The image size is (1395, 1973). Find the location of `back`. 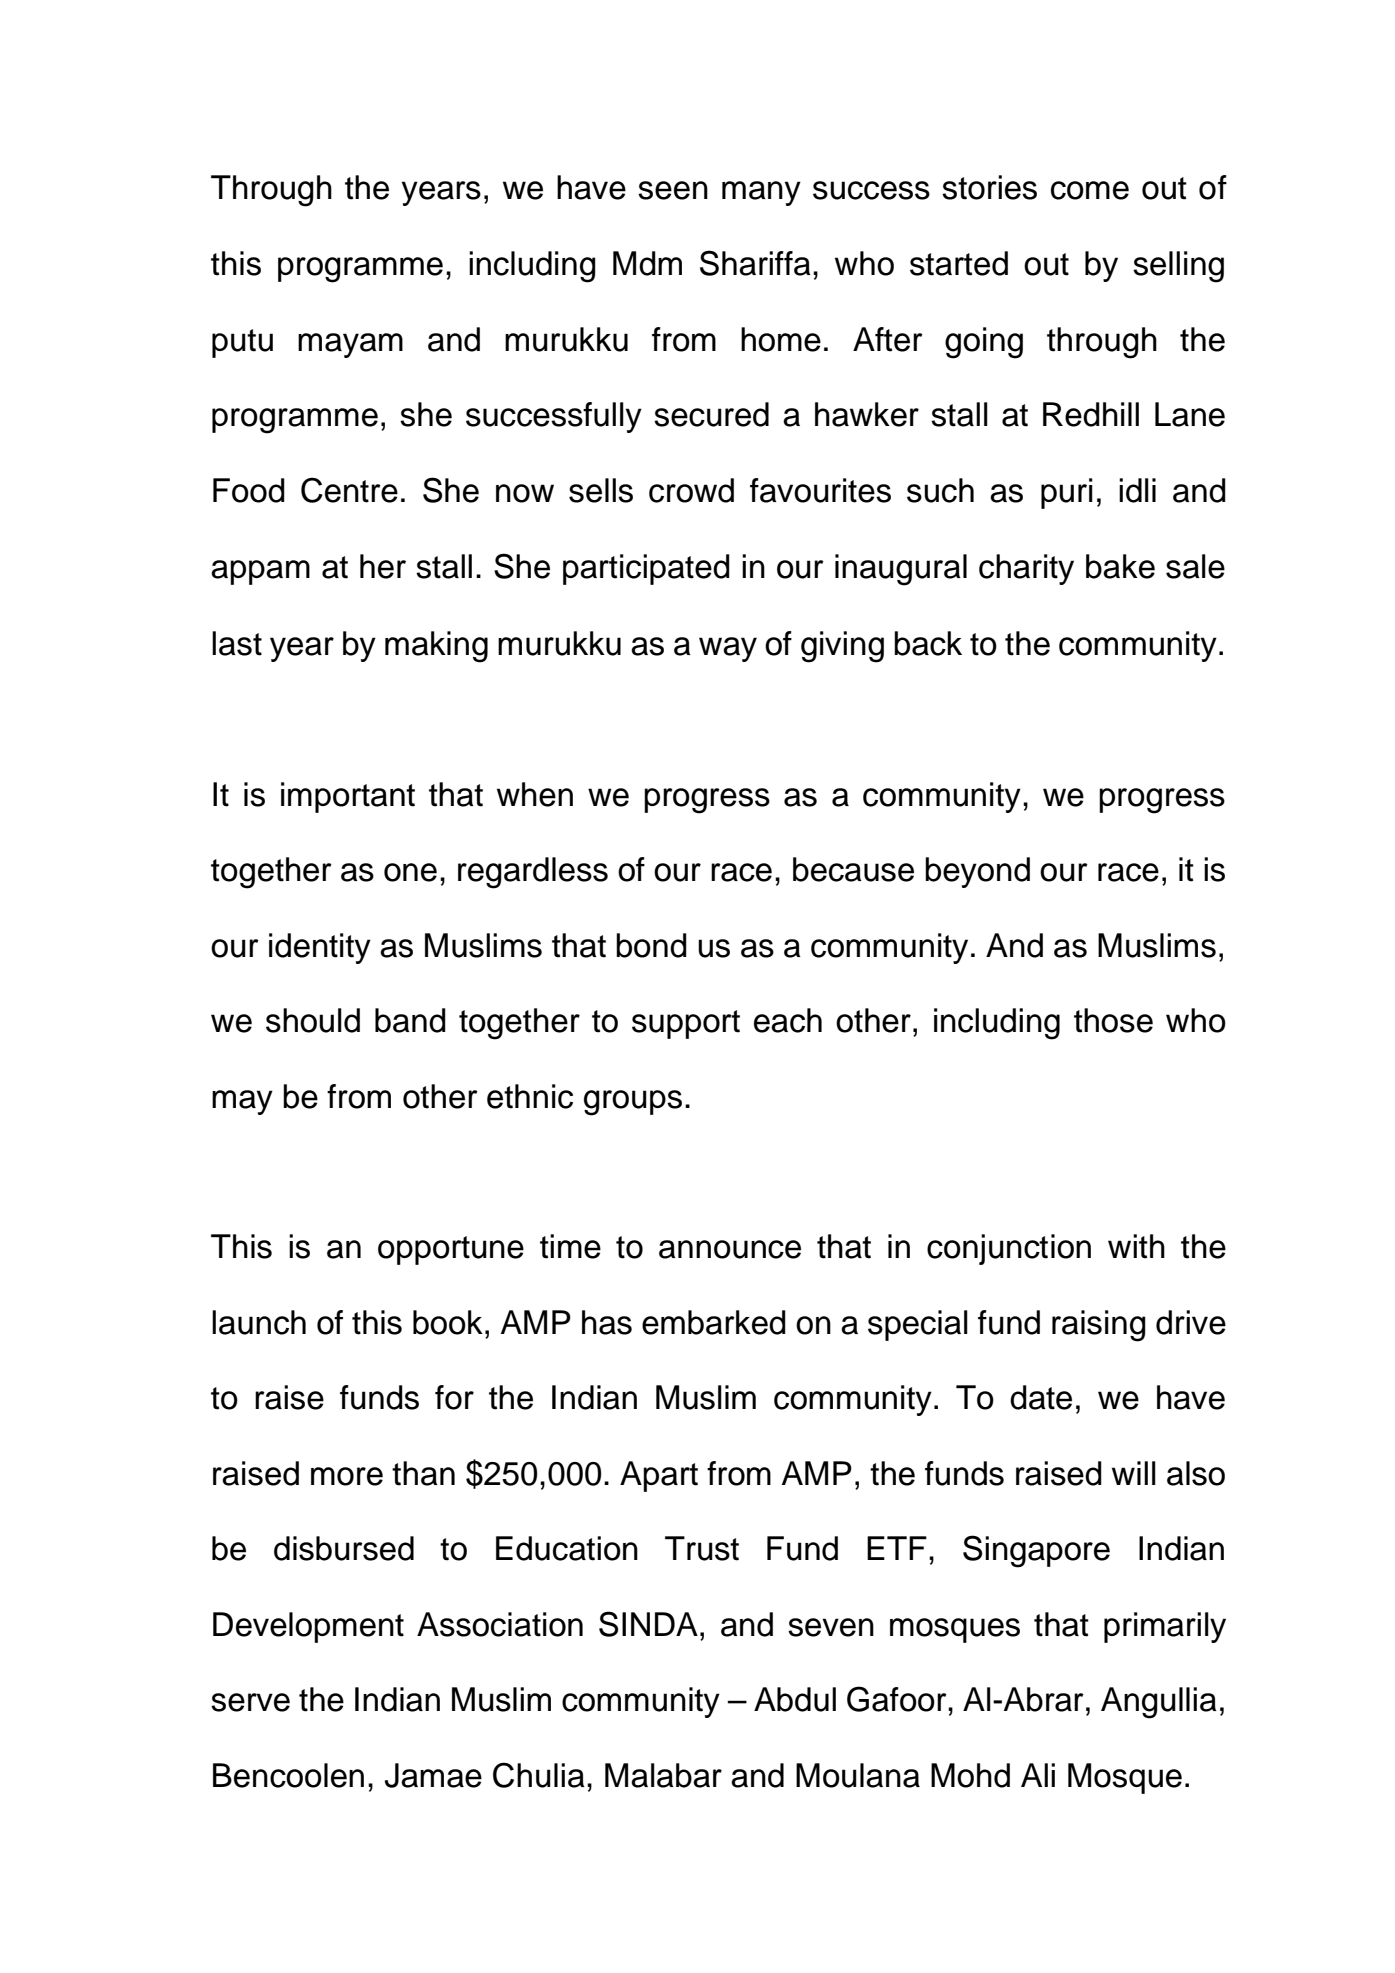

back is located at coordinates (928, 643).
